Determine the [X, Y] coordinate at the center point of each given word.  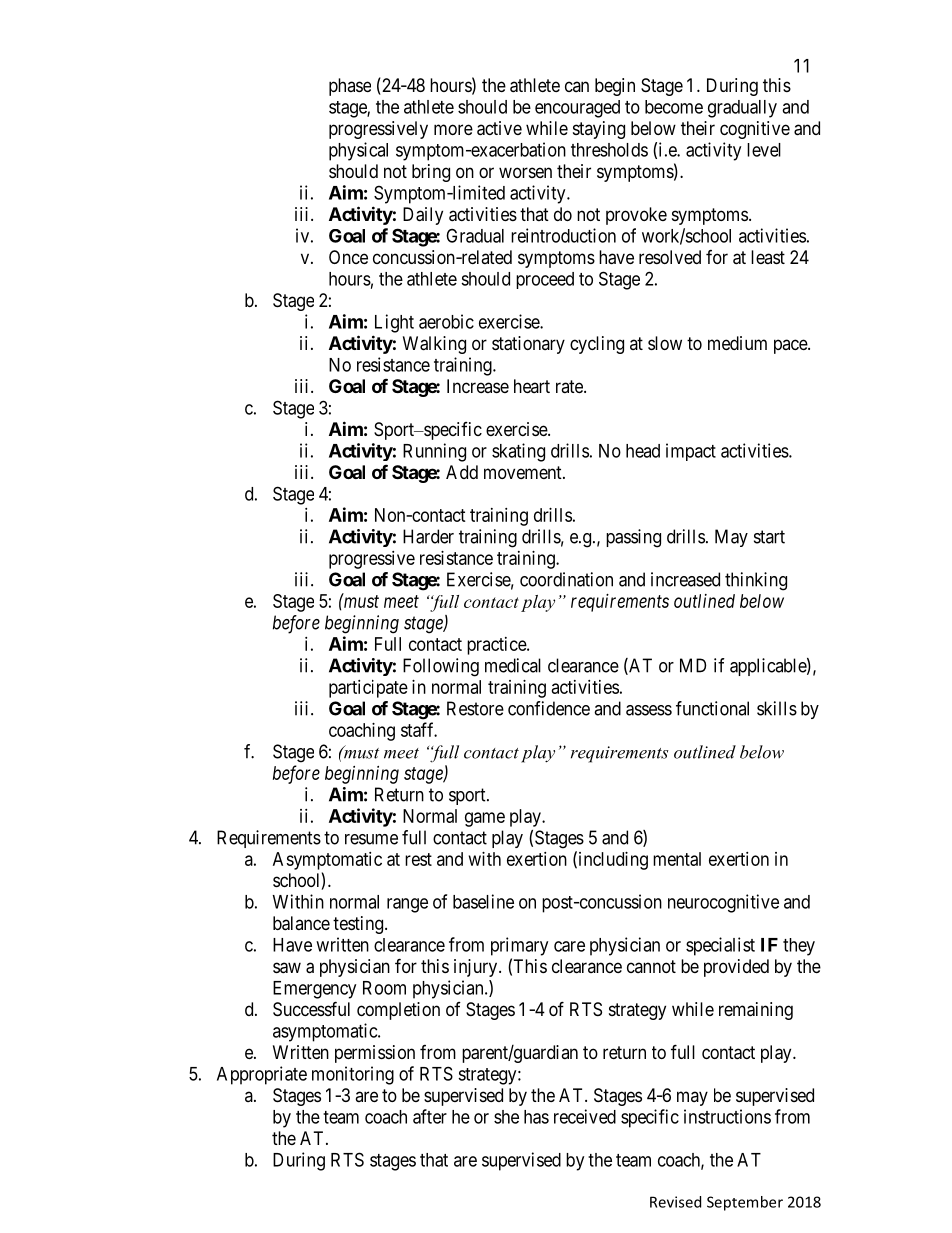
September [745, 1203]
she [506, 1117]
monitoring [353, 1075]
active [499, 128]
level [764, 150]
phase [350, 87]
